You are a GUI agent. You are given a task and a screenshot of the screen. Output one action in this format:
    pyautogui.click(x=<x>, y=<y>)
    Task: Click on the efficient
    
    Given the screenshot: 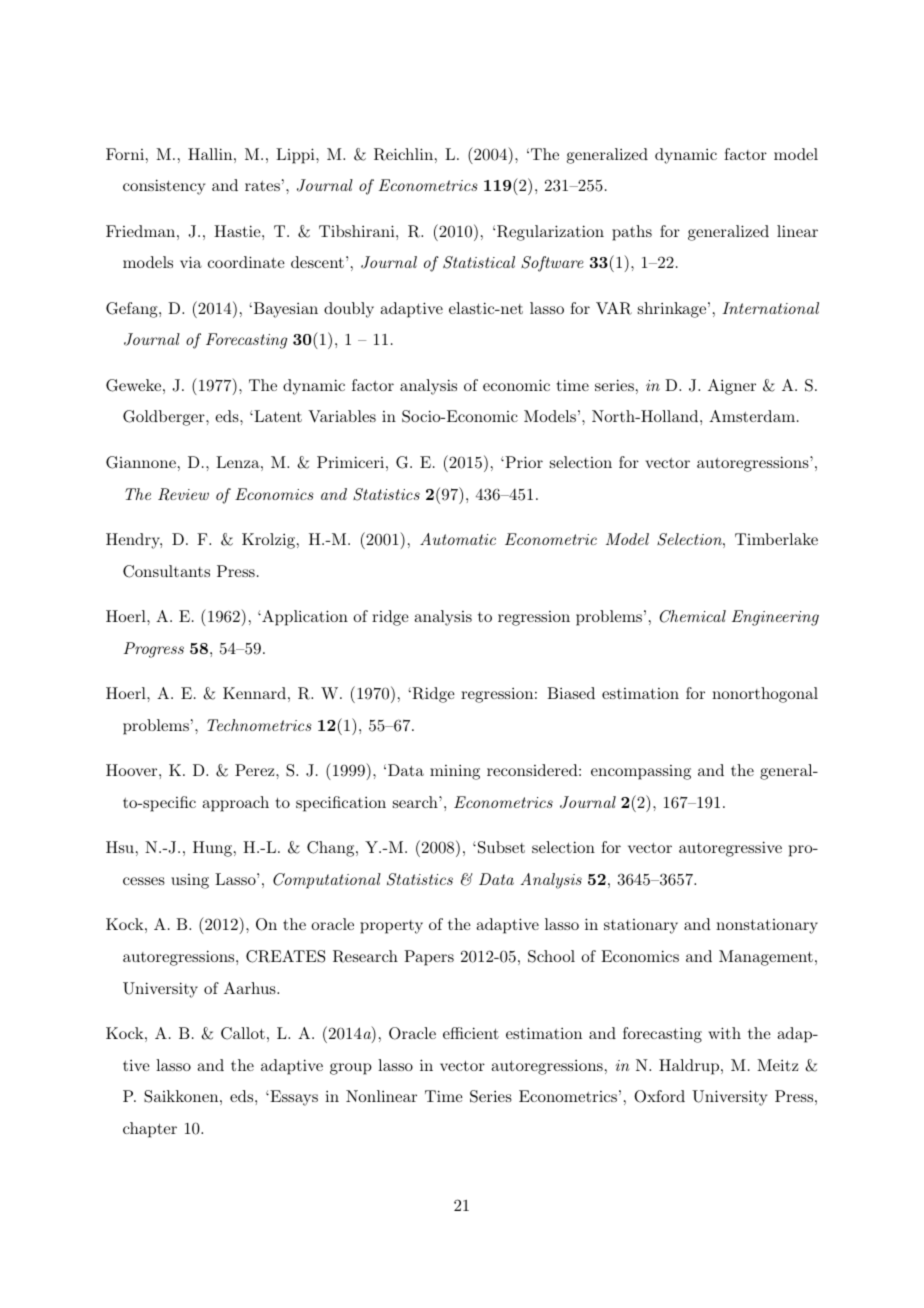 What is the action you would take?
    pyautogui.click(x=471, y=1033)
